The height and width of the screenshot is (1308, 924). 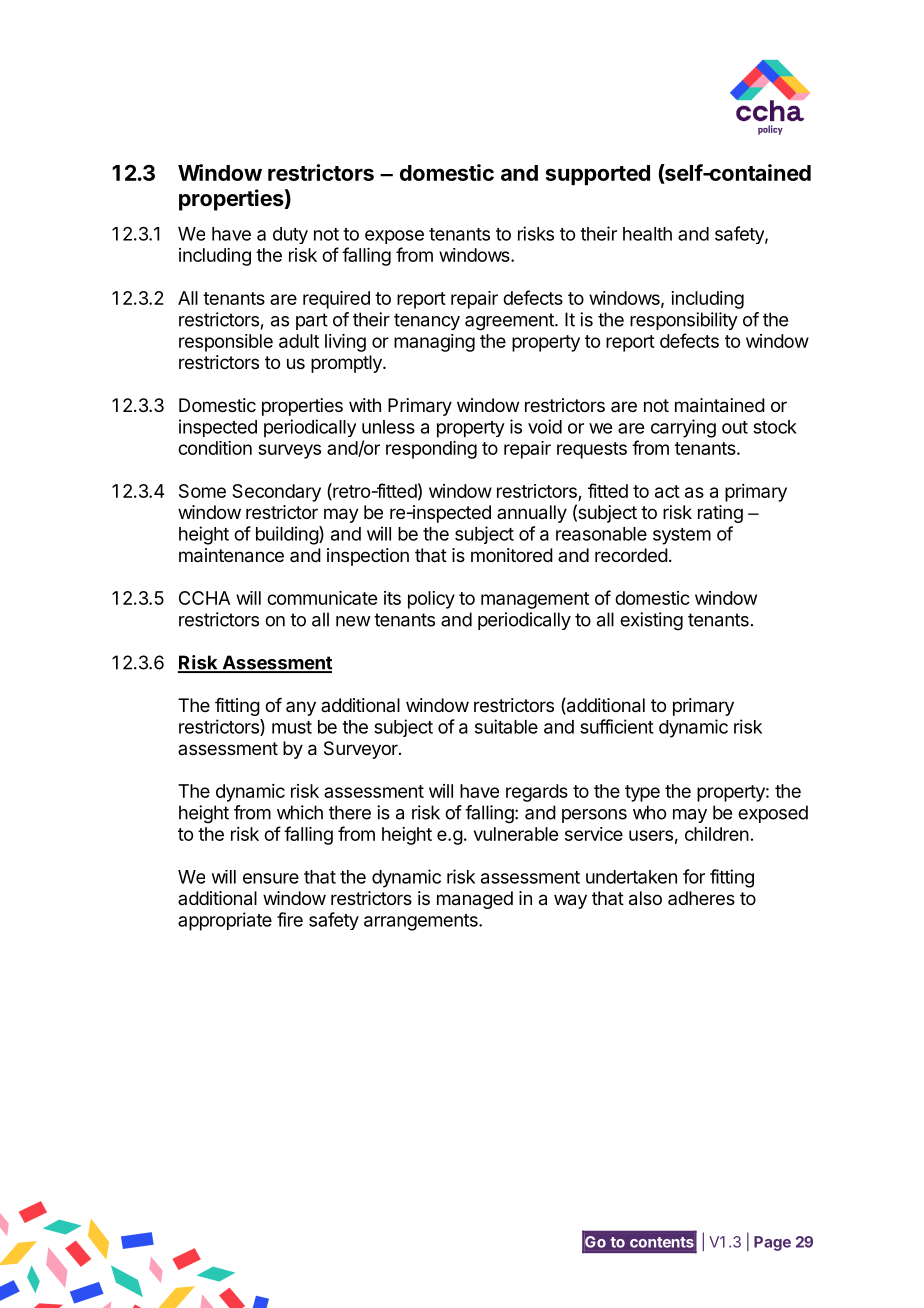 What do you see at coordinates (290, 235) in the screenshot?
I see `duty` at bounding box center [290, 235].
